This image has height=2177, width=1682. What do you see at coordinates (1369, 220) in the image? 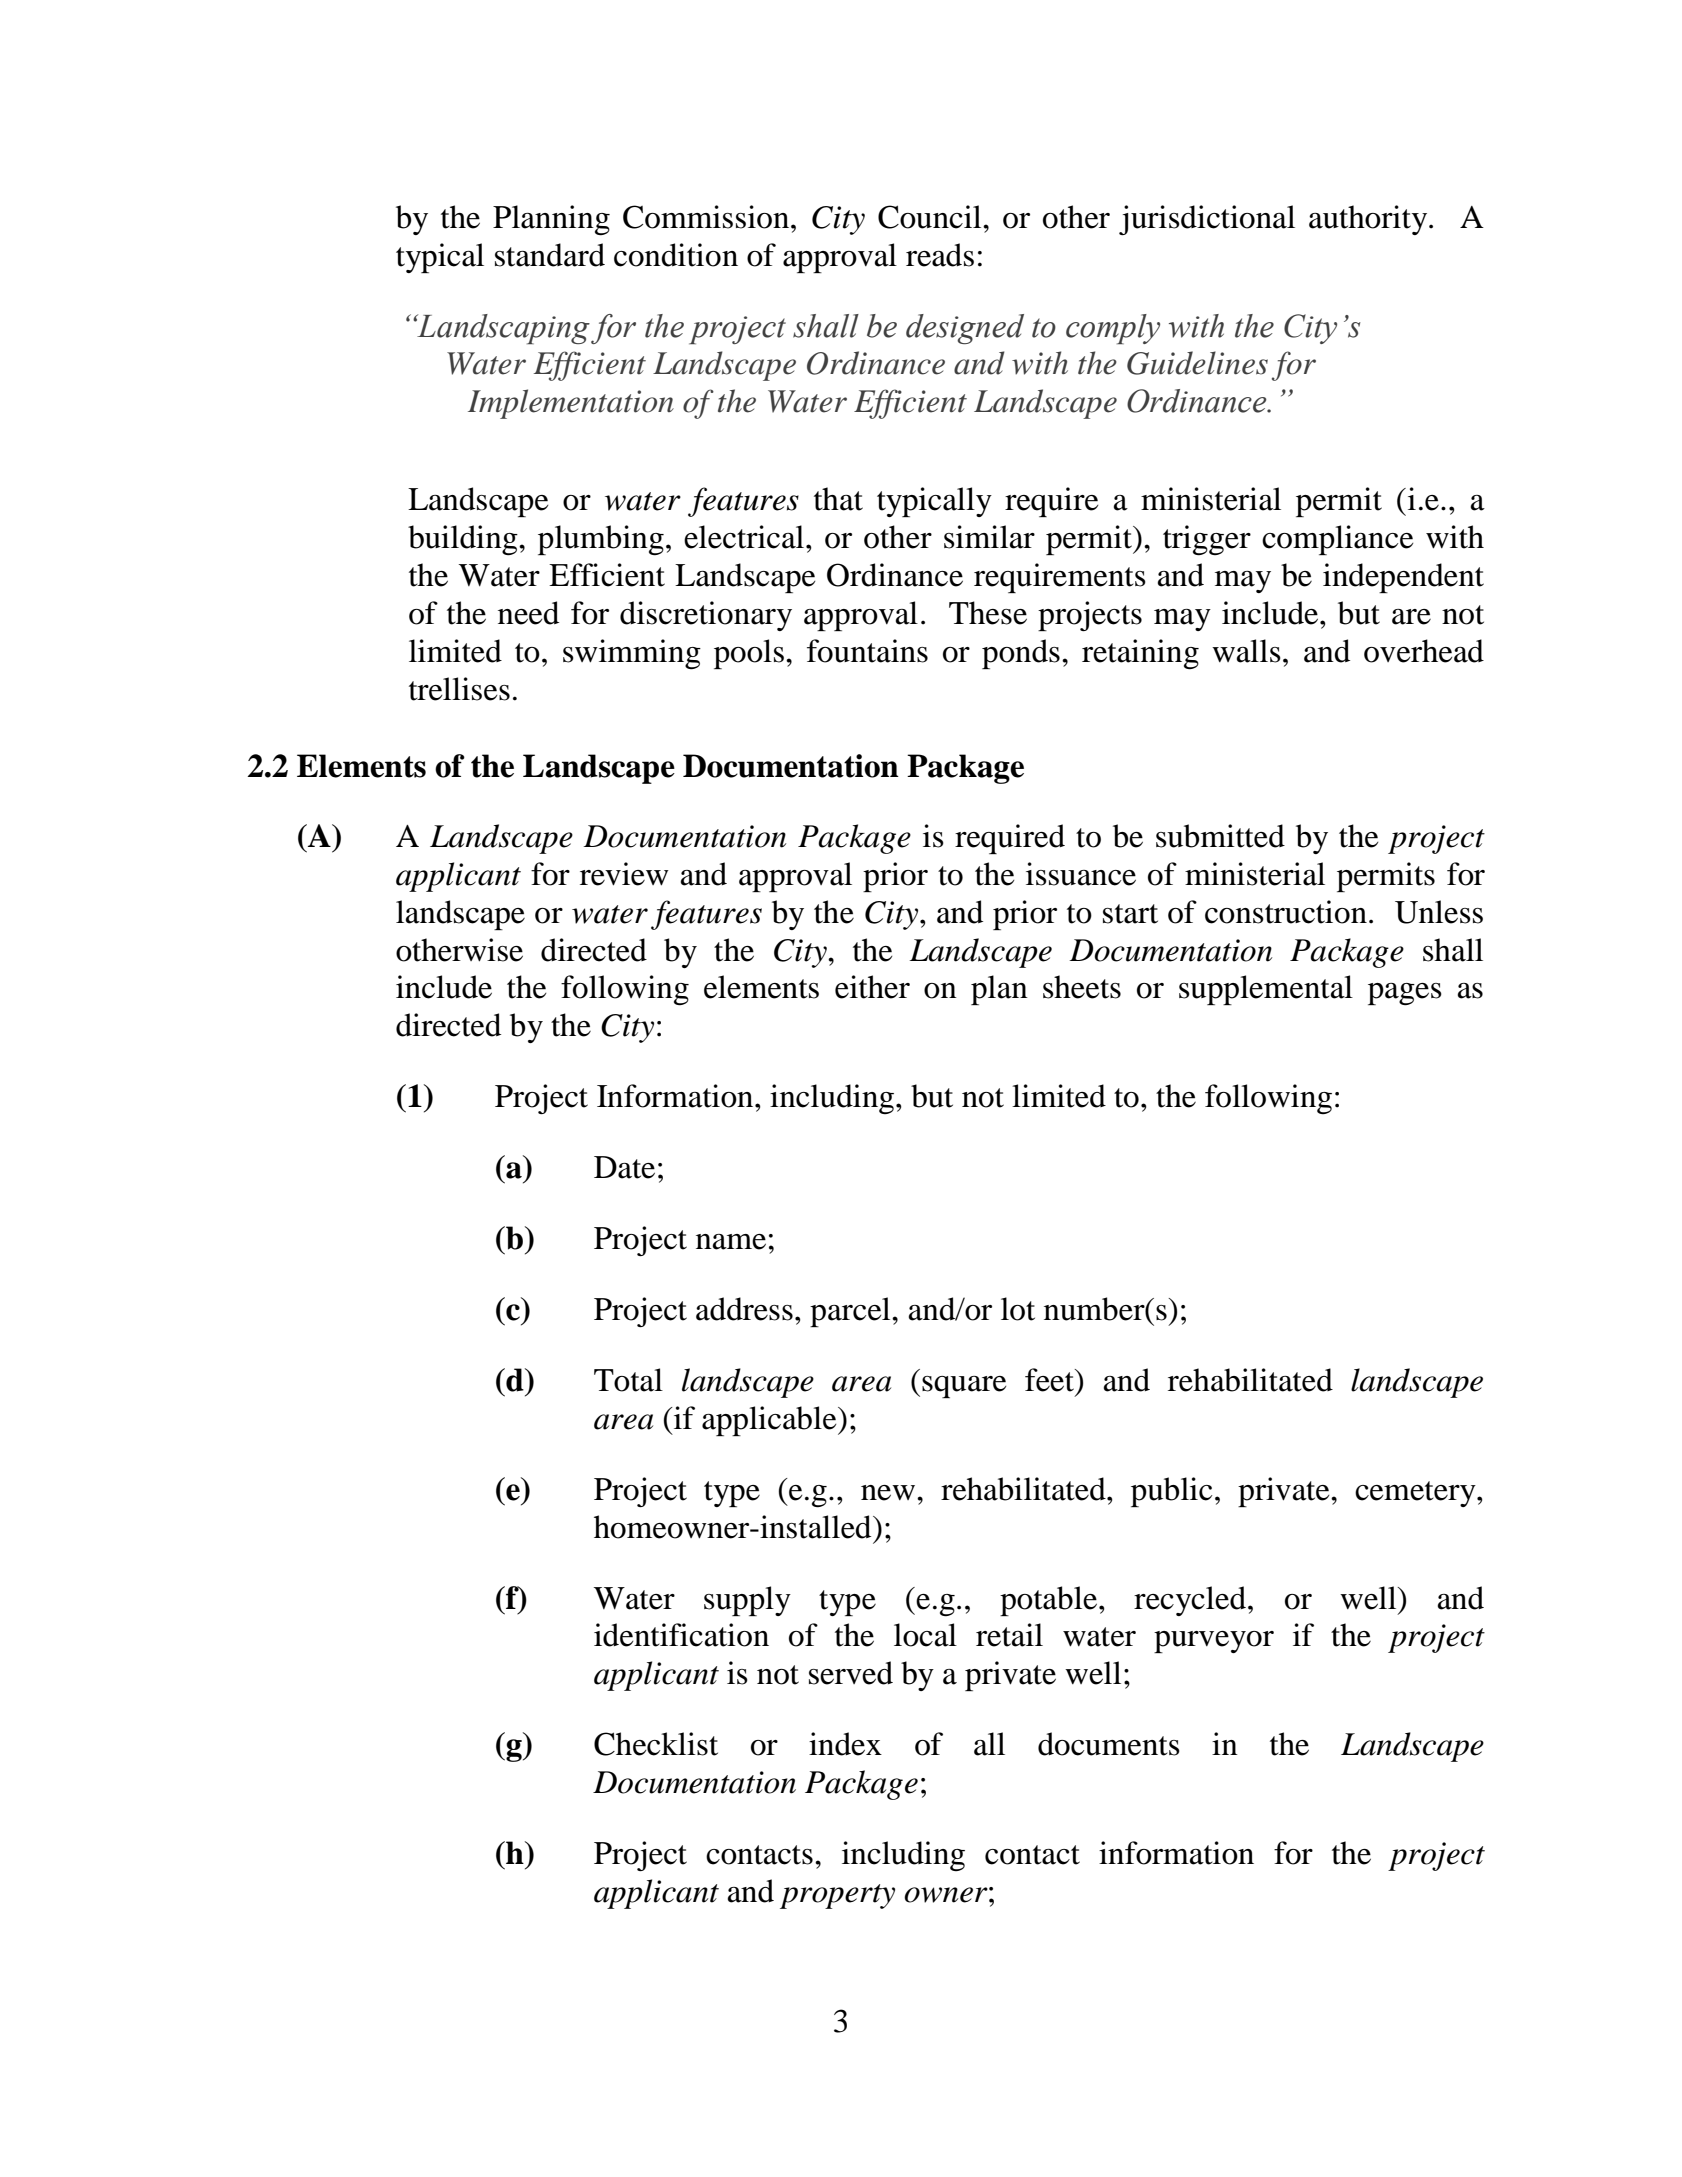
I see `authority` at bounding box center [1369, 220].
